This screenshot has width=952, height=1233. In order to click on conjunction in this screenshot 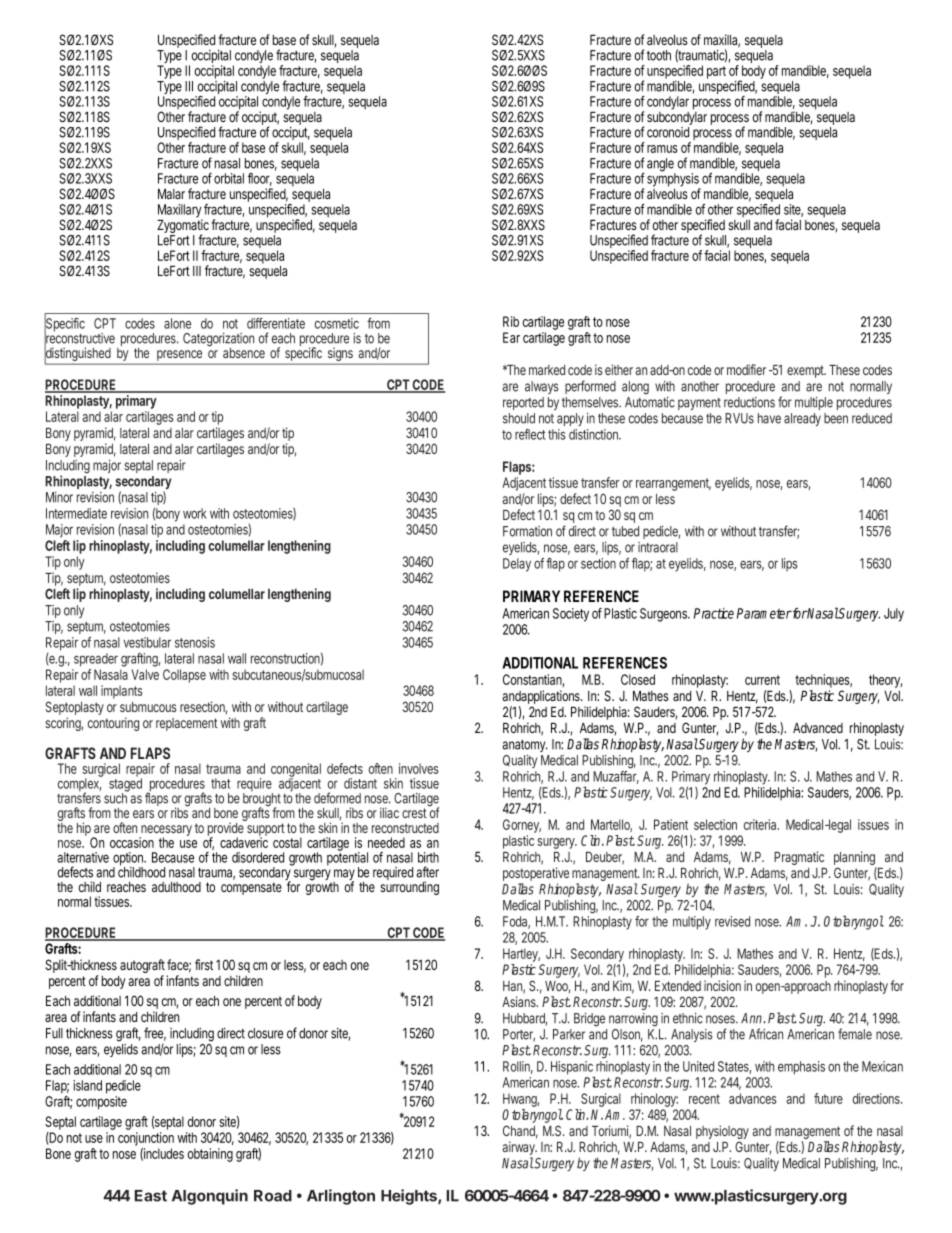, I will do `click(146, 1139)`.
